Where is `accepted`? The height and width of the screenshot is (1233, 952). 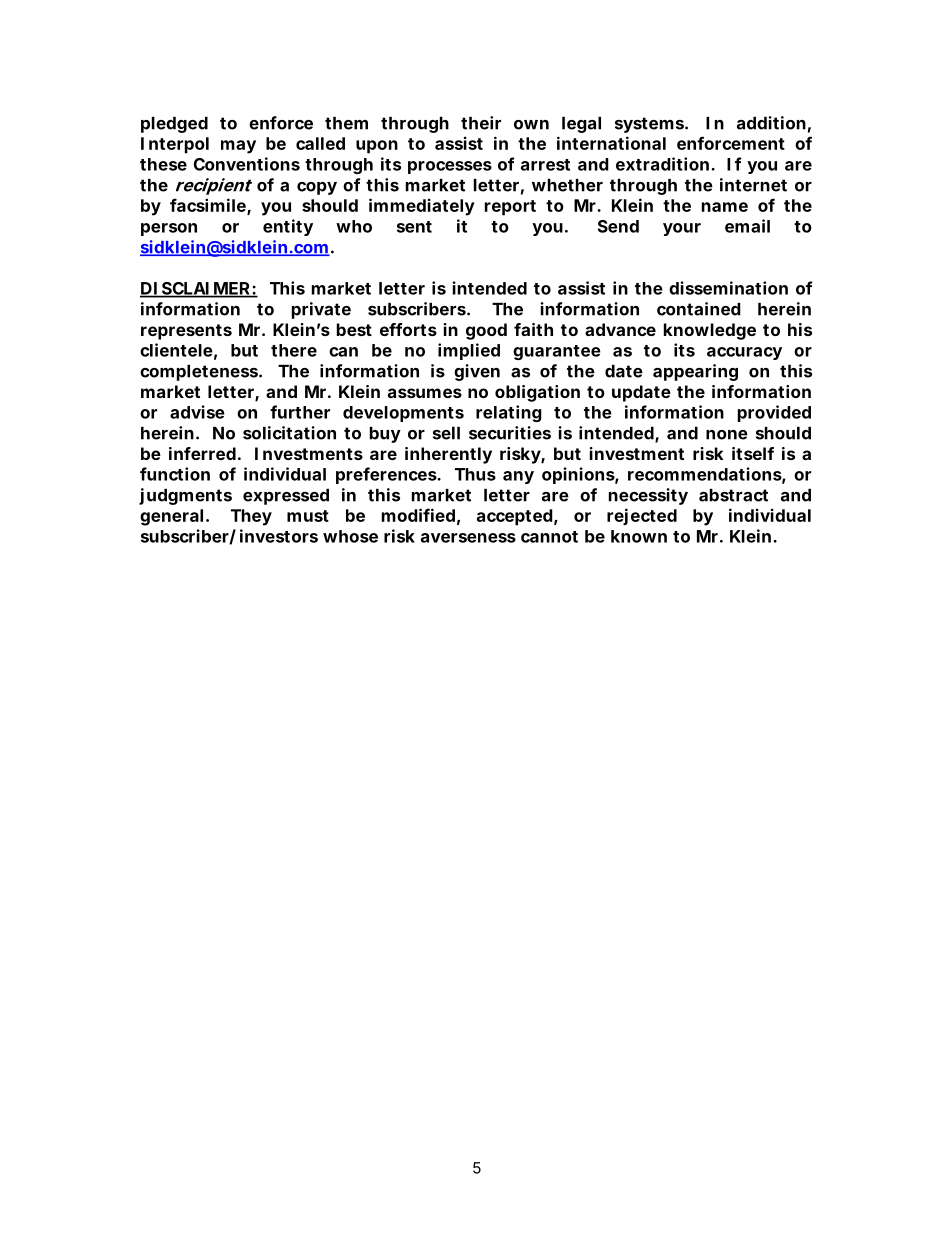
accepted is located at coordinates (515, 517).
